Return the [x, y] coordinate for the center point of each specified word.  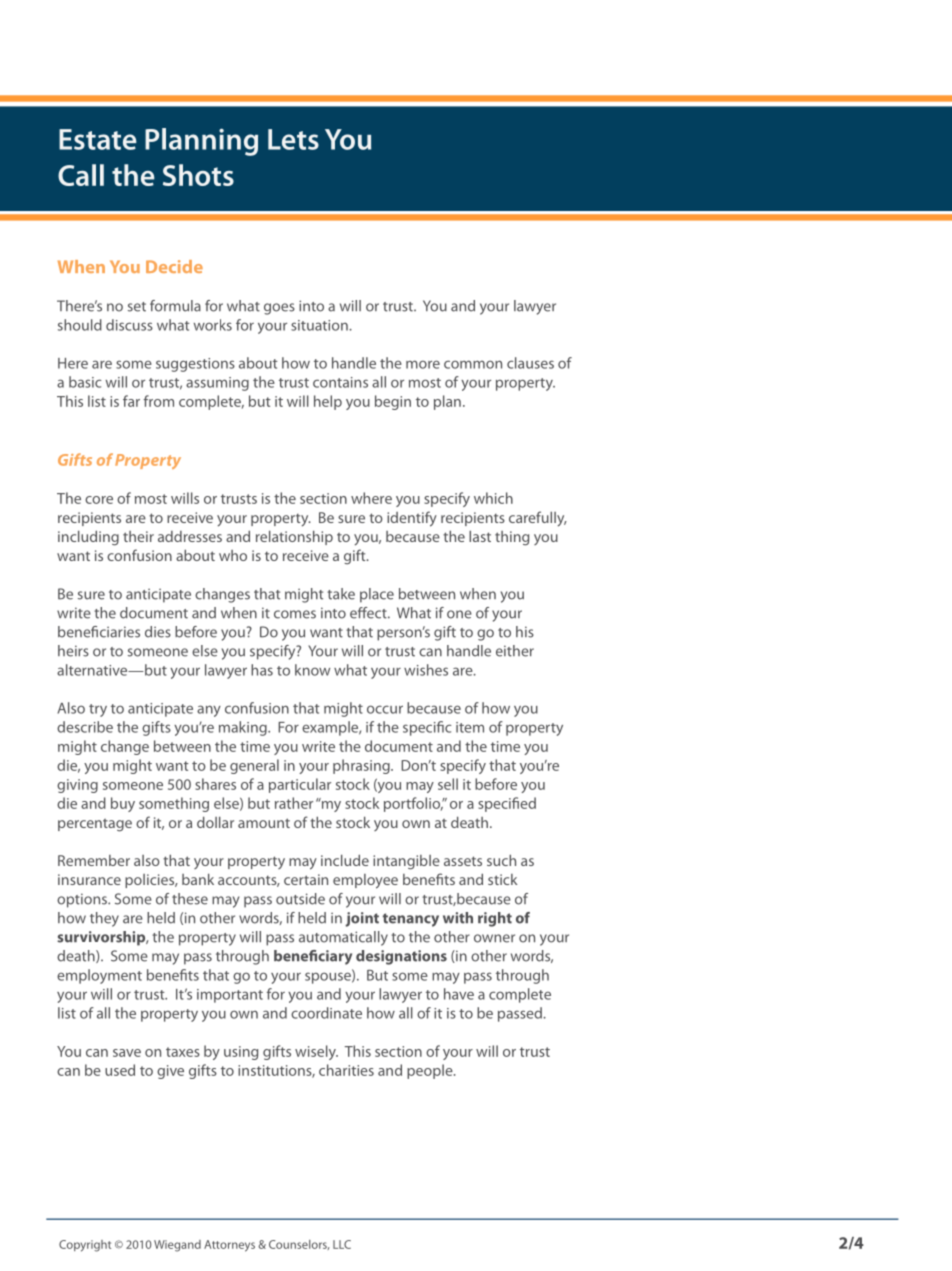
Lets [293, 139]
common [473, 364]
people [431, 1071]
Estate [98, 139]
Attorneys [229, 1246]
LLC [342, 1244]
